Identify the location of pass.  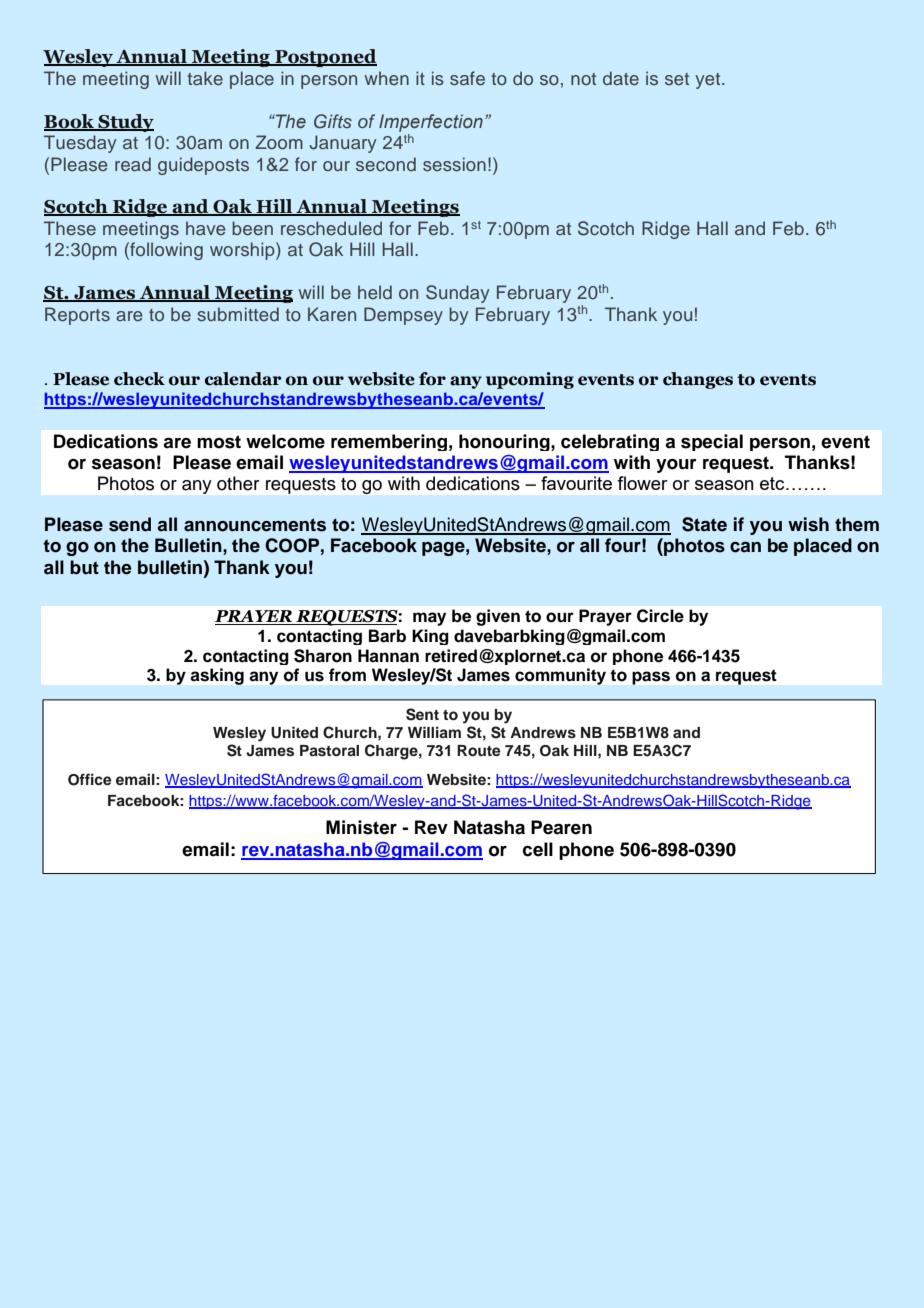
(651, 678).
